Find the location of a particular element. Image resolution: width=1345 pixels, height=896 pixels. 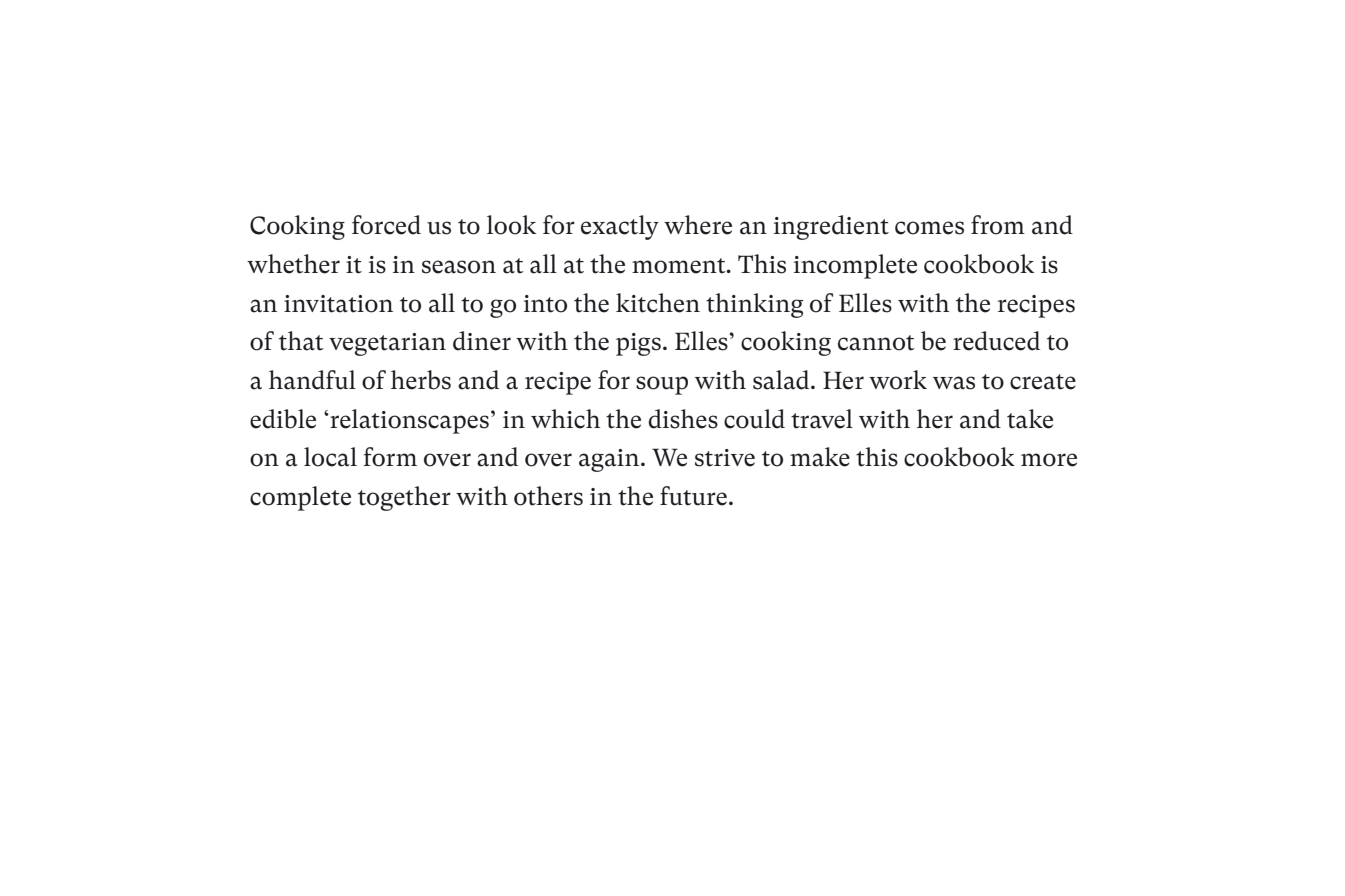

where is located at coordinates (698, 225).
